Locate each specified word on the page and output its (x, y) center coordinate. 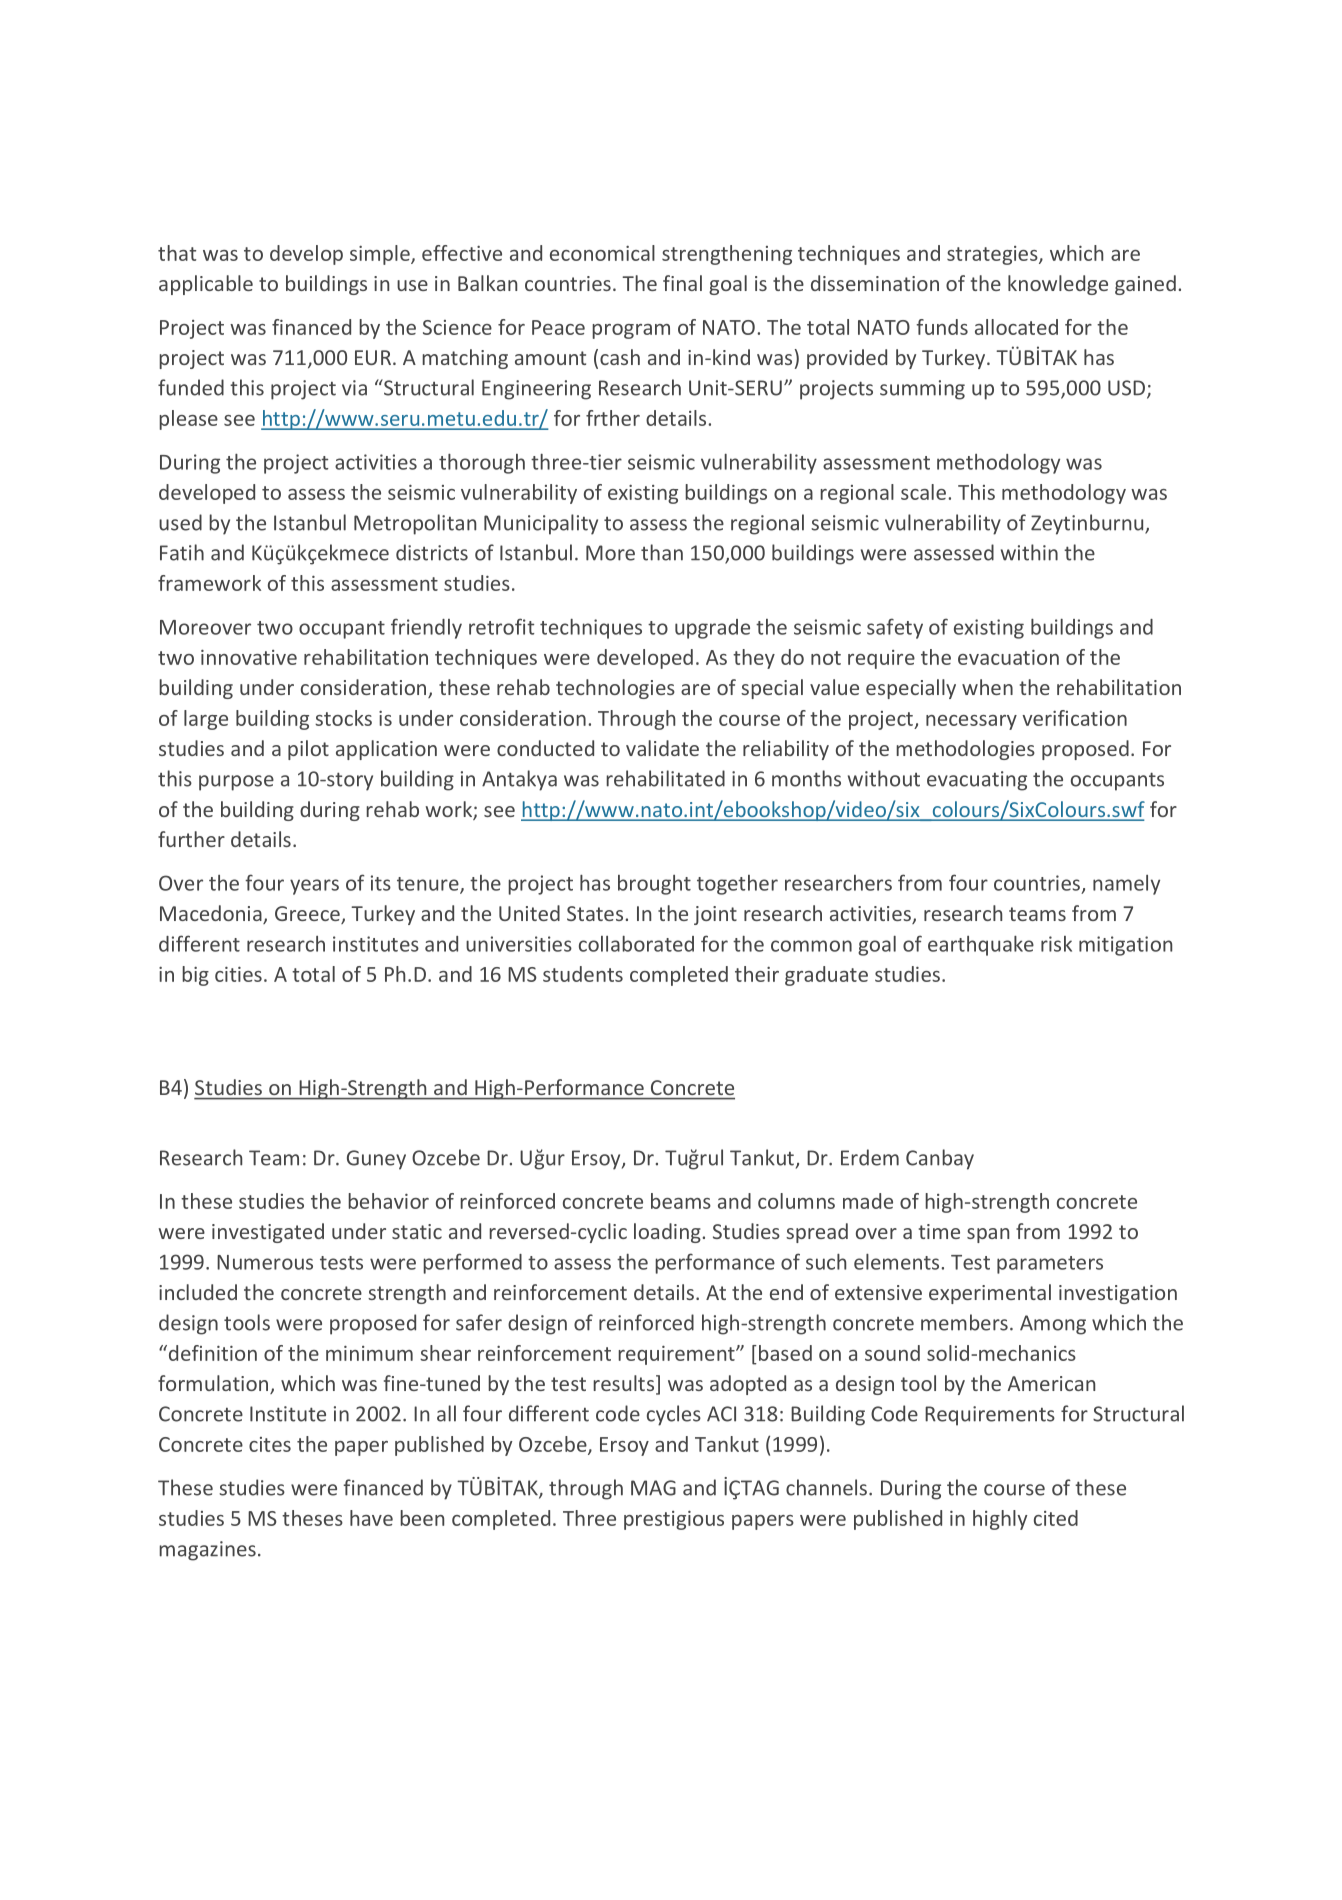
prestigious (674, 1520)
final (682, 283)
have (371, 1518)
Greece (308, 915)
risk (1056, 944)
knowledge (1058, 285)
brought (654, 885)
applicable (206, 285)
